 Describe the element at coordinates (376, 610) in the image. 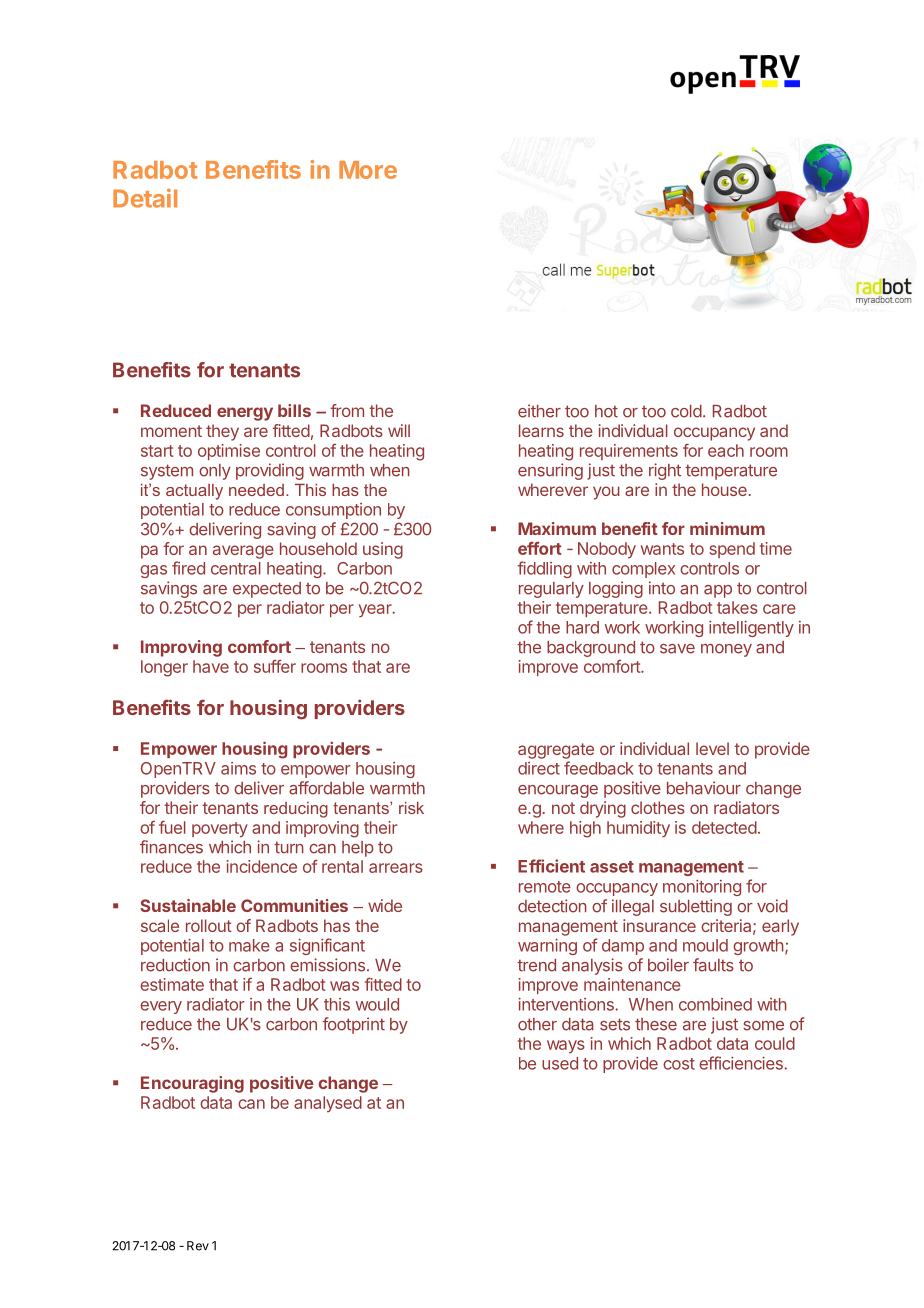

I see `year` at that location.
